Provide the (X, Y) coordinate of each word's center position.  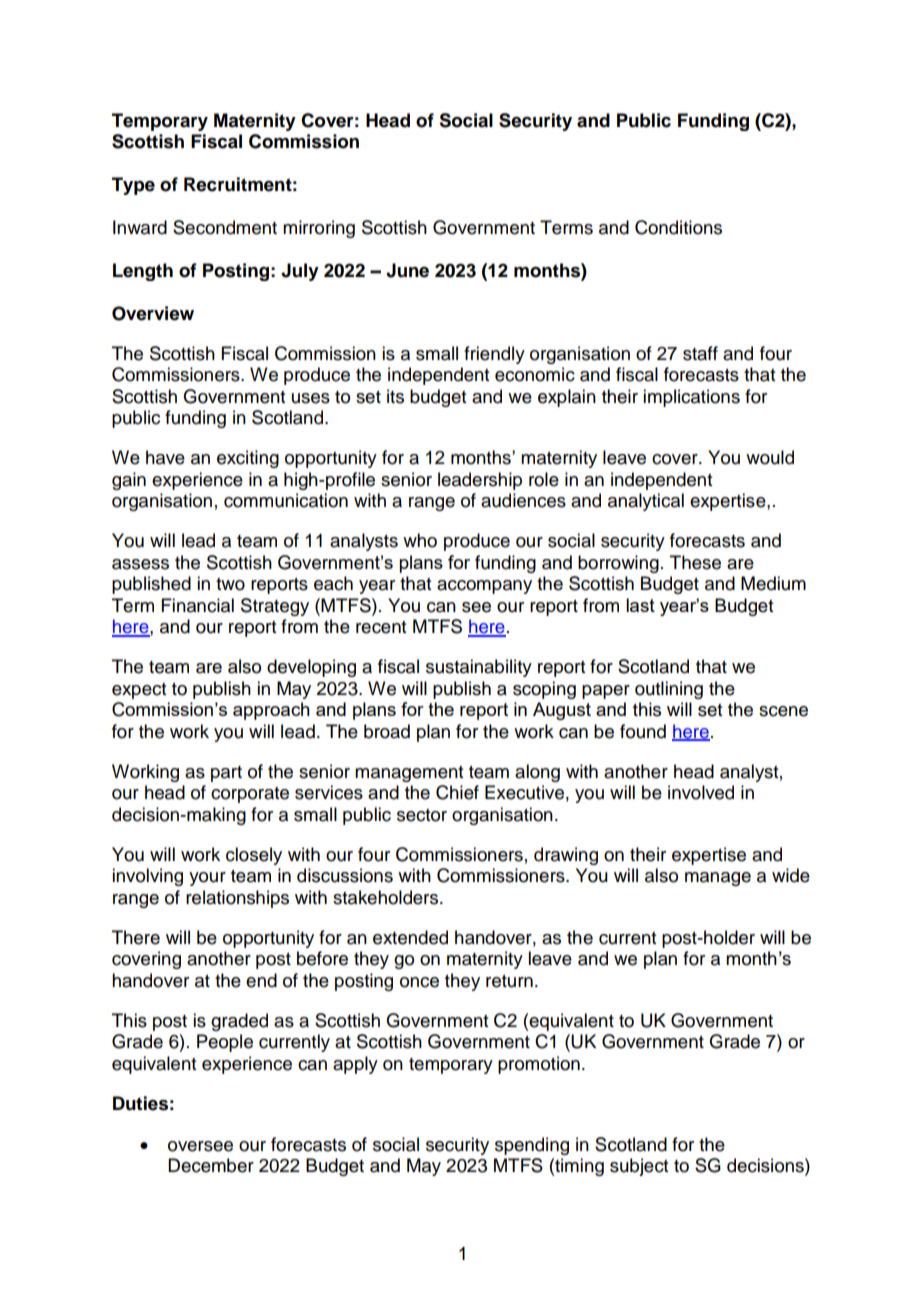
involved (701, 792)
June (407, 270)
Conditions (678, 227)
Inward (140, 227)
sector (422, 815)
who (420, 540)
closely (254, 856)
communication (286, 500)
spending (532, 1146)
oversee (200, 1146)
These (695, 562)
